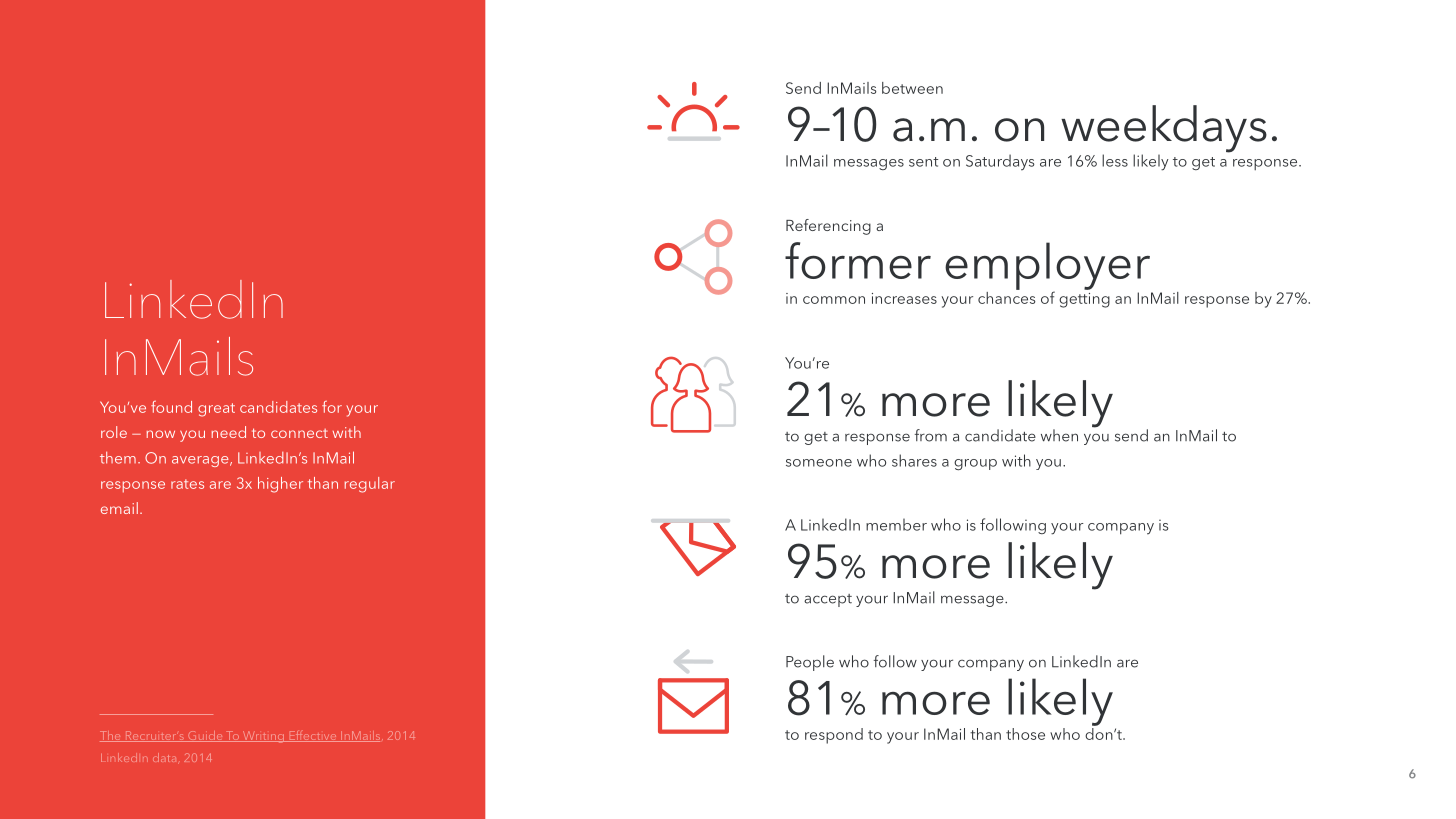 Image resolution: width=1456 pixels, height=819 pixels. What do you see at coordinates (1047, 267) in the image?
I see `employer` at bounding box center [1047, 267].
